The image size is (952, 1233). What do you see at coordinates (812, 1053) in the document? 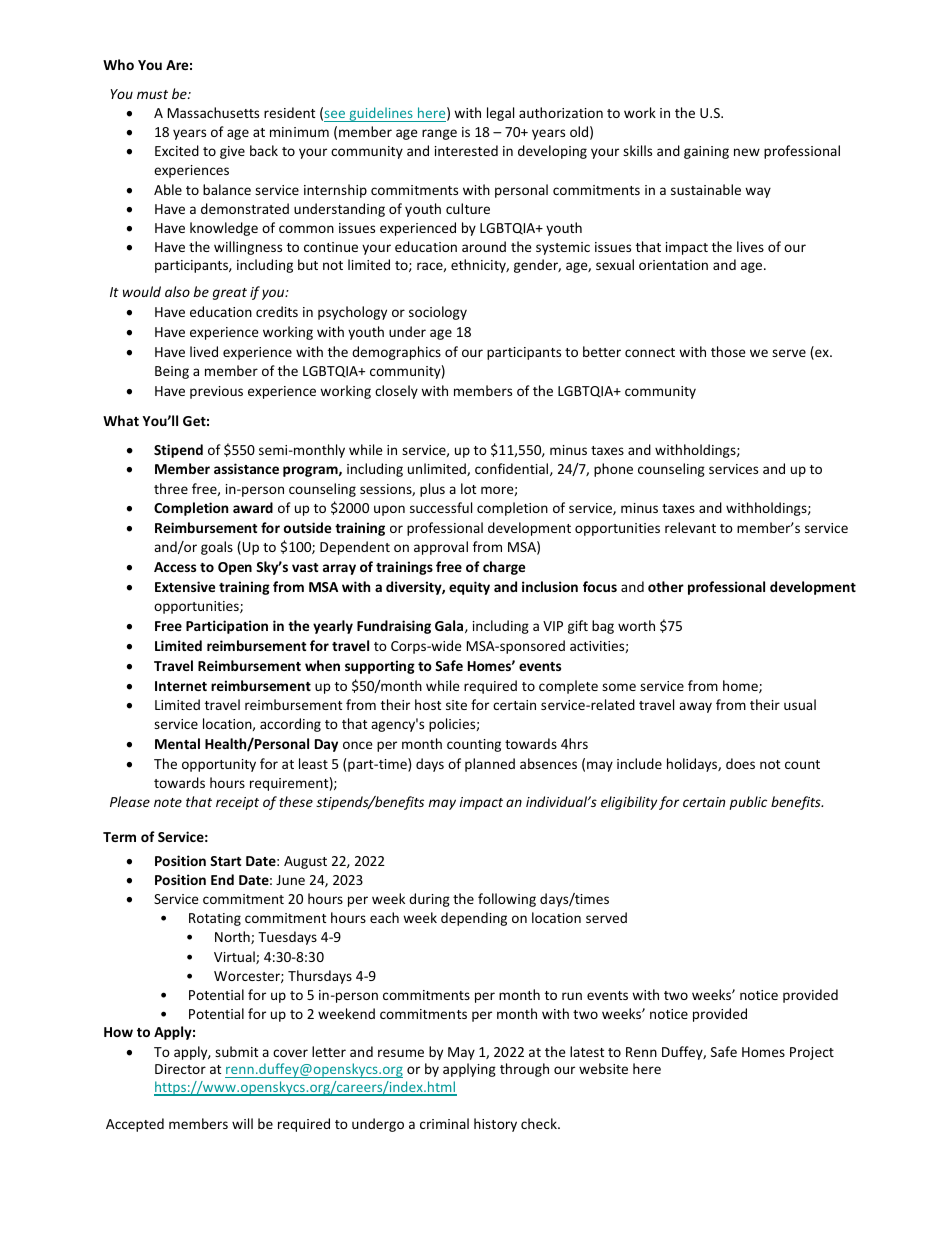
I see `Project` at bounding box center [812, 1053].
